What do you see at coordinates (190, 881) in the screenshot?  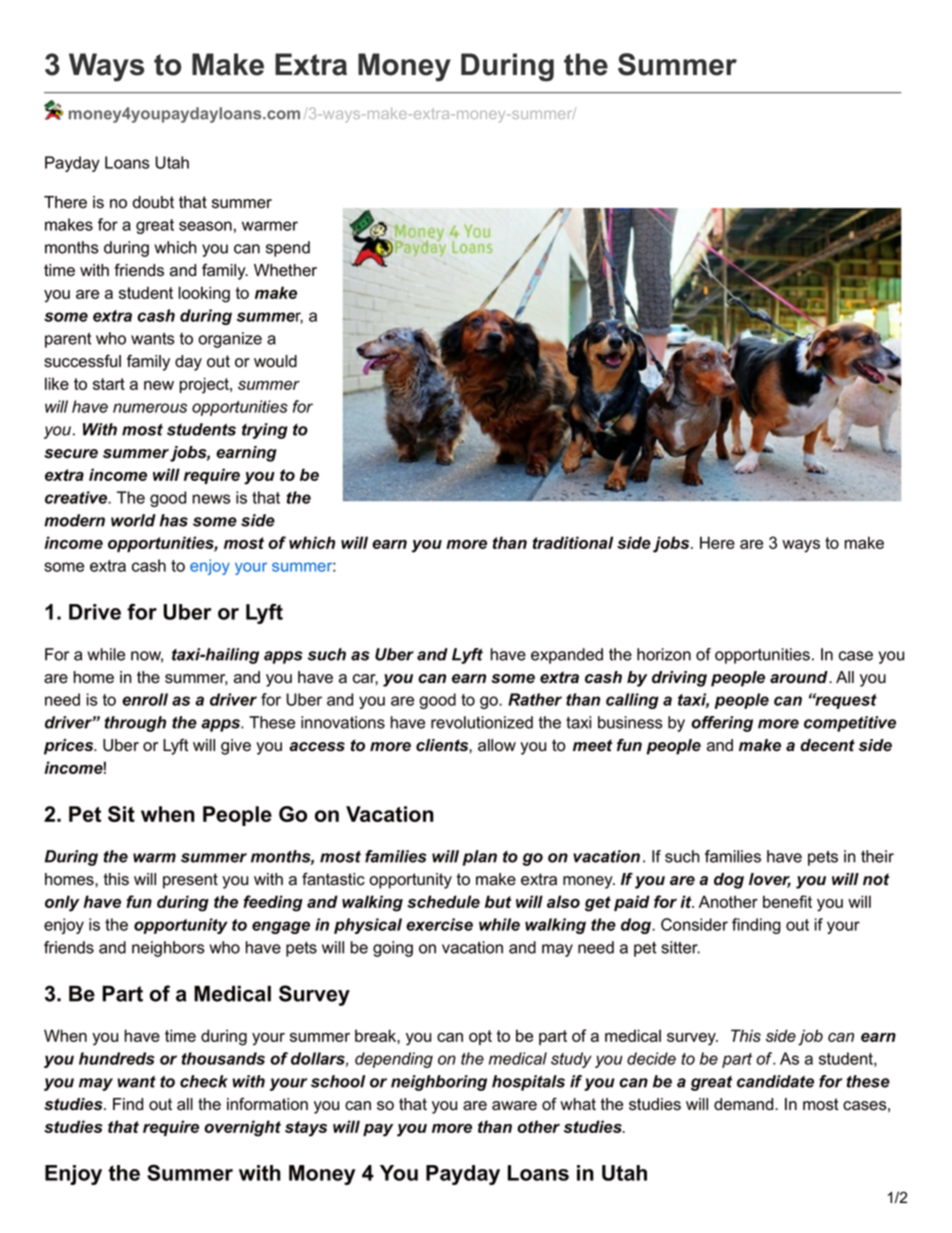 I see `present` at bounding box center [190, 881].
